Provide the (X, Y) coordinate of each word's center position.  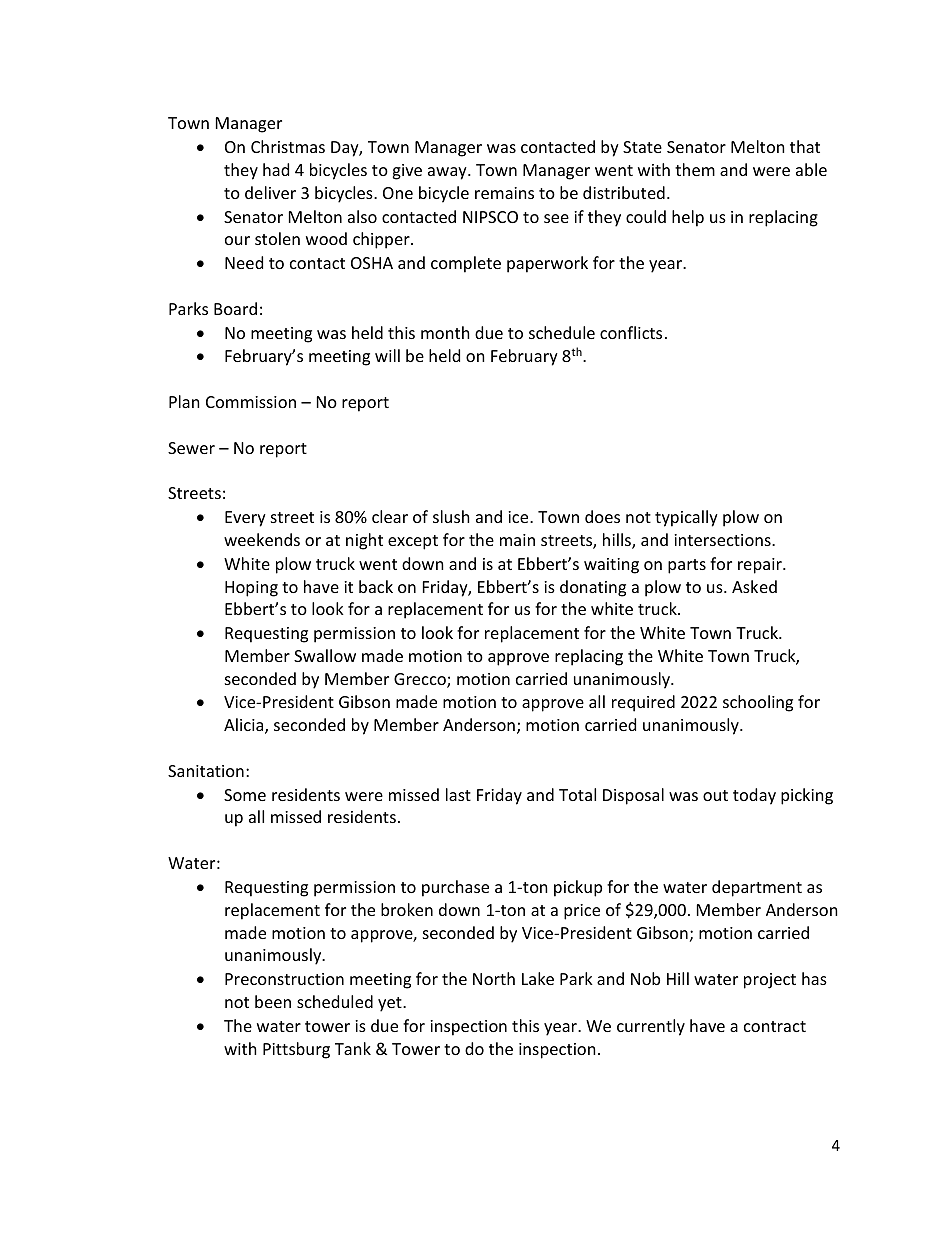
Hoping (251, 589)
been (273, 1001)
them (695, 169)
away (448, 173)
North (494, 978)
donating (593, 588)
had (276, 169)
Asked (754, 586)
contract (775, 1026)
